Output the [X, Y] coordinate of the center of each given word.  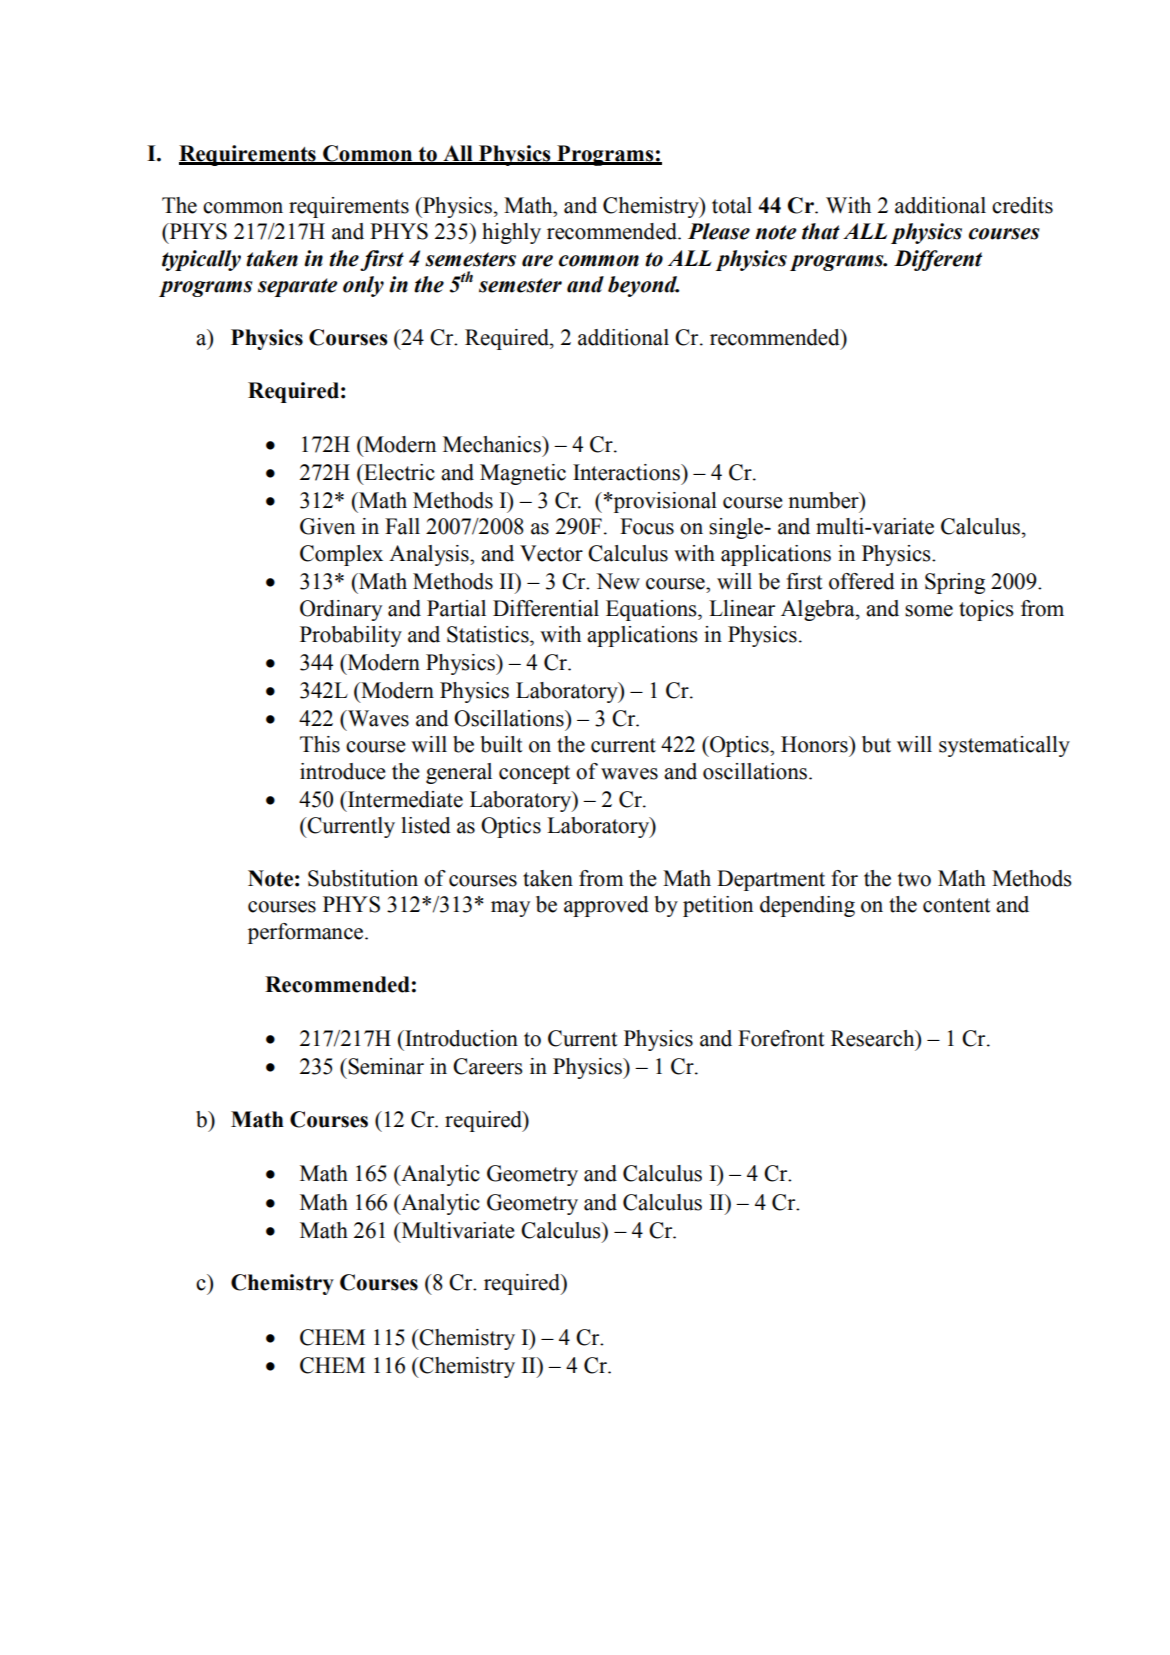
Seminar [385, 1066]
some [929, 611]
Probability [351, 636]
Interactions [627, 472]
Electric [398, 472]
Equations [652, 610]
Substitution [363, 878]
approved [606, 906]
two [914, 879]
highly [511, 233]
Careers [488, 1066]
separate [297, 287]
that [821, 231]
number [824, 500]
